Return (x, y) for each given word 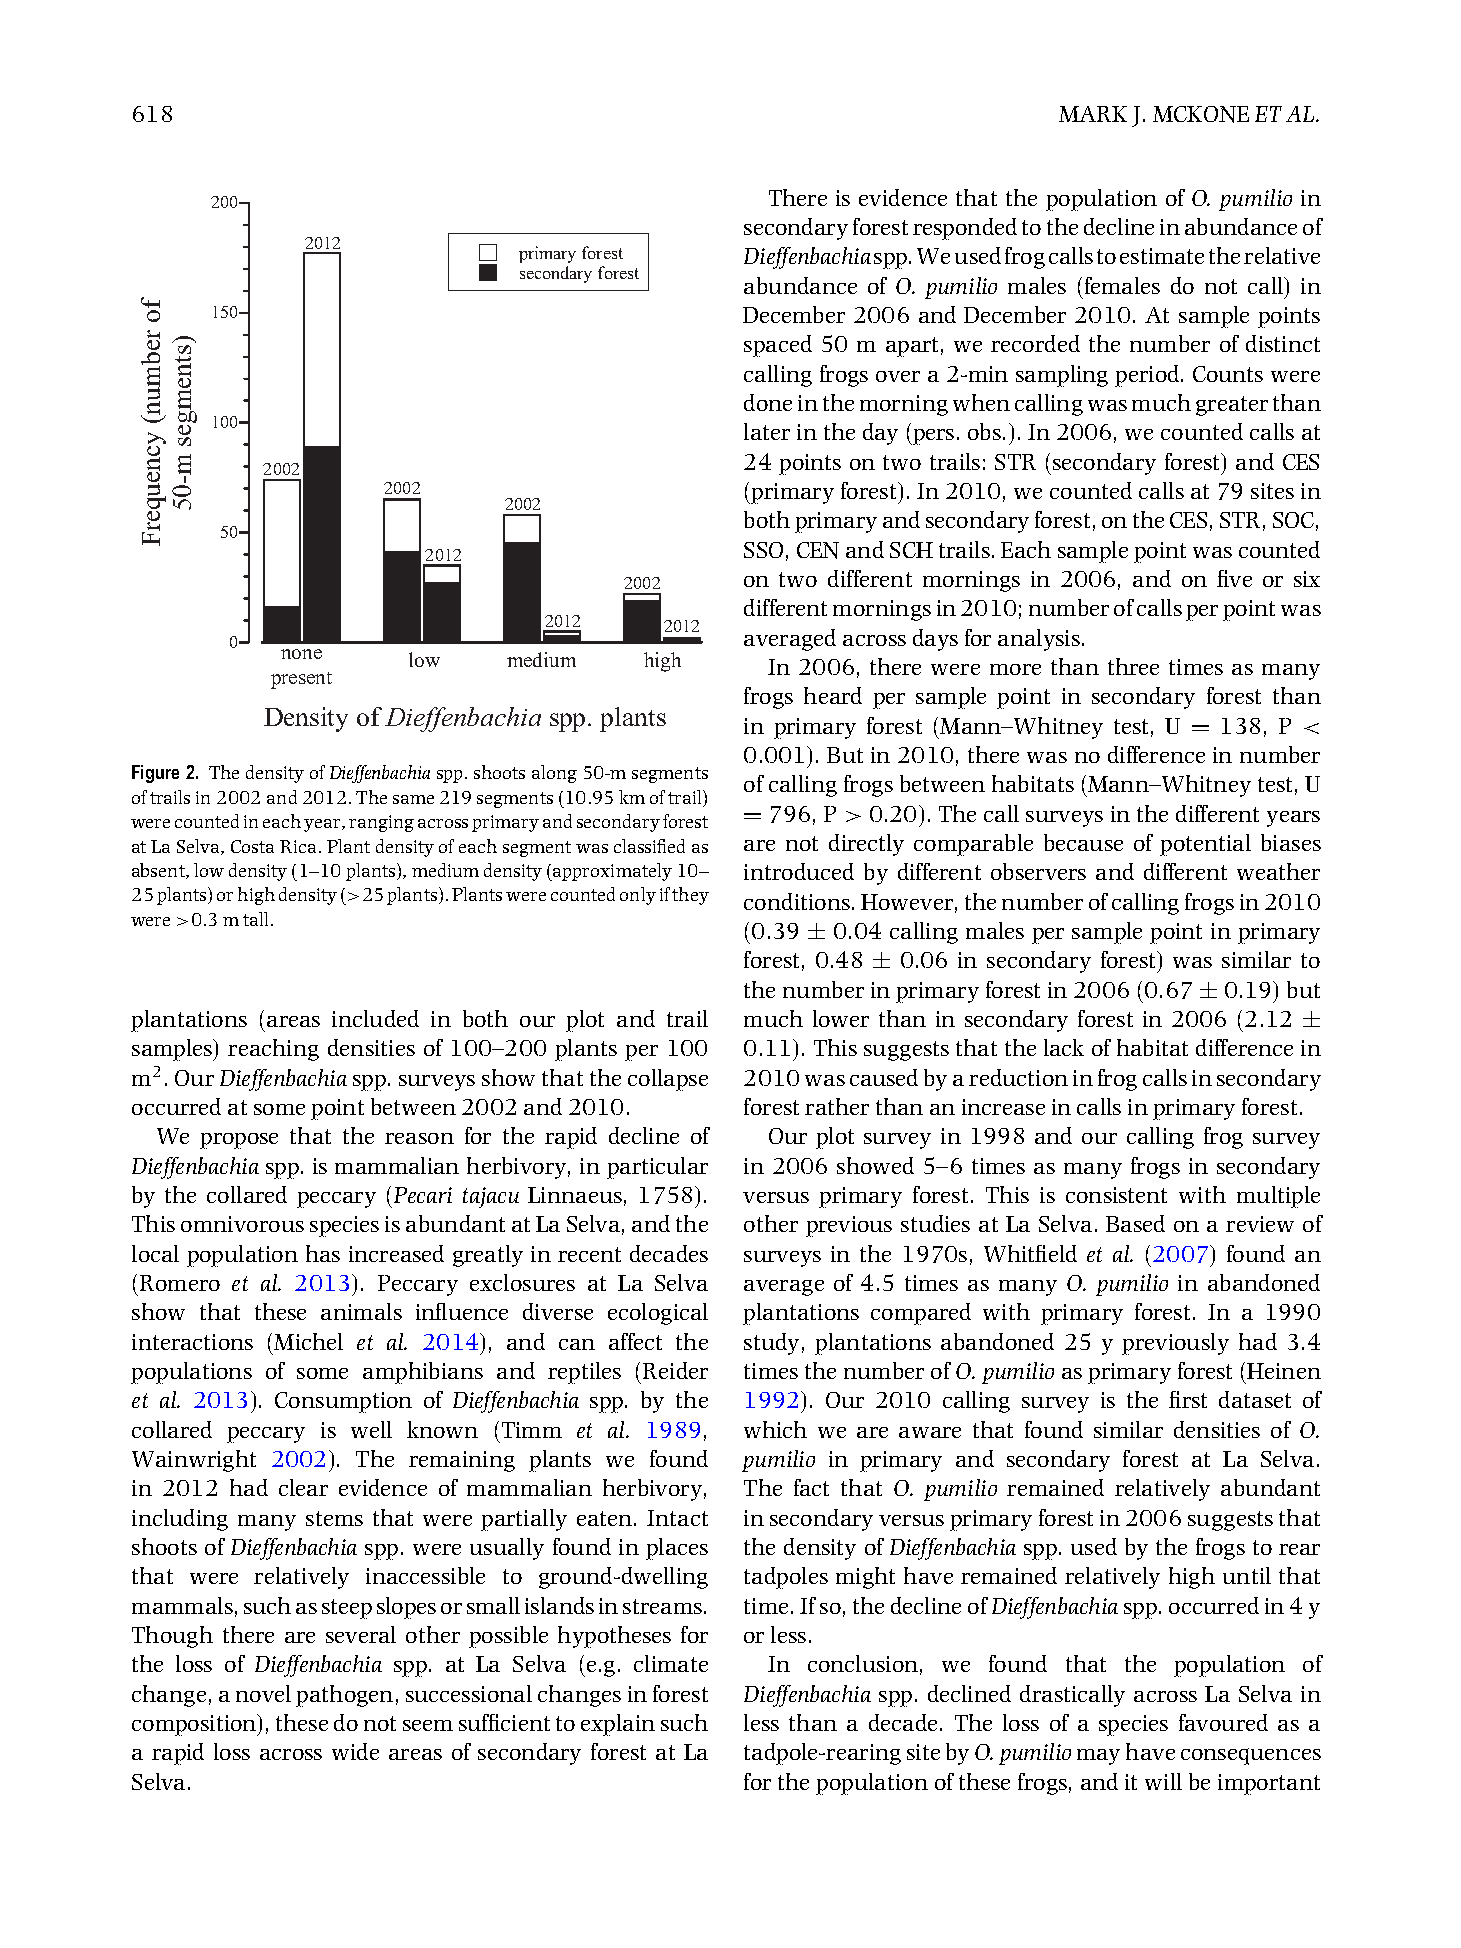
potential (1205, 845)
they (690, 896)
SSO (763, 550)
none (301, 654)
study (771, 1344)
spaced (778, 346)
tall (257, 919)
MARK (1093, 114)
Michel (308, 1341)
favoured (1223, 1722)
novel (263, 1693)
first (1188, 1399)
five (1234, 578)
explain (618, 1725)
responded (965, 229)
